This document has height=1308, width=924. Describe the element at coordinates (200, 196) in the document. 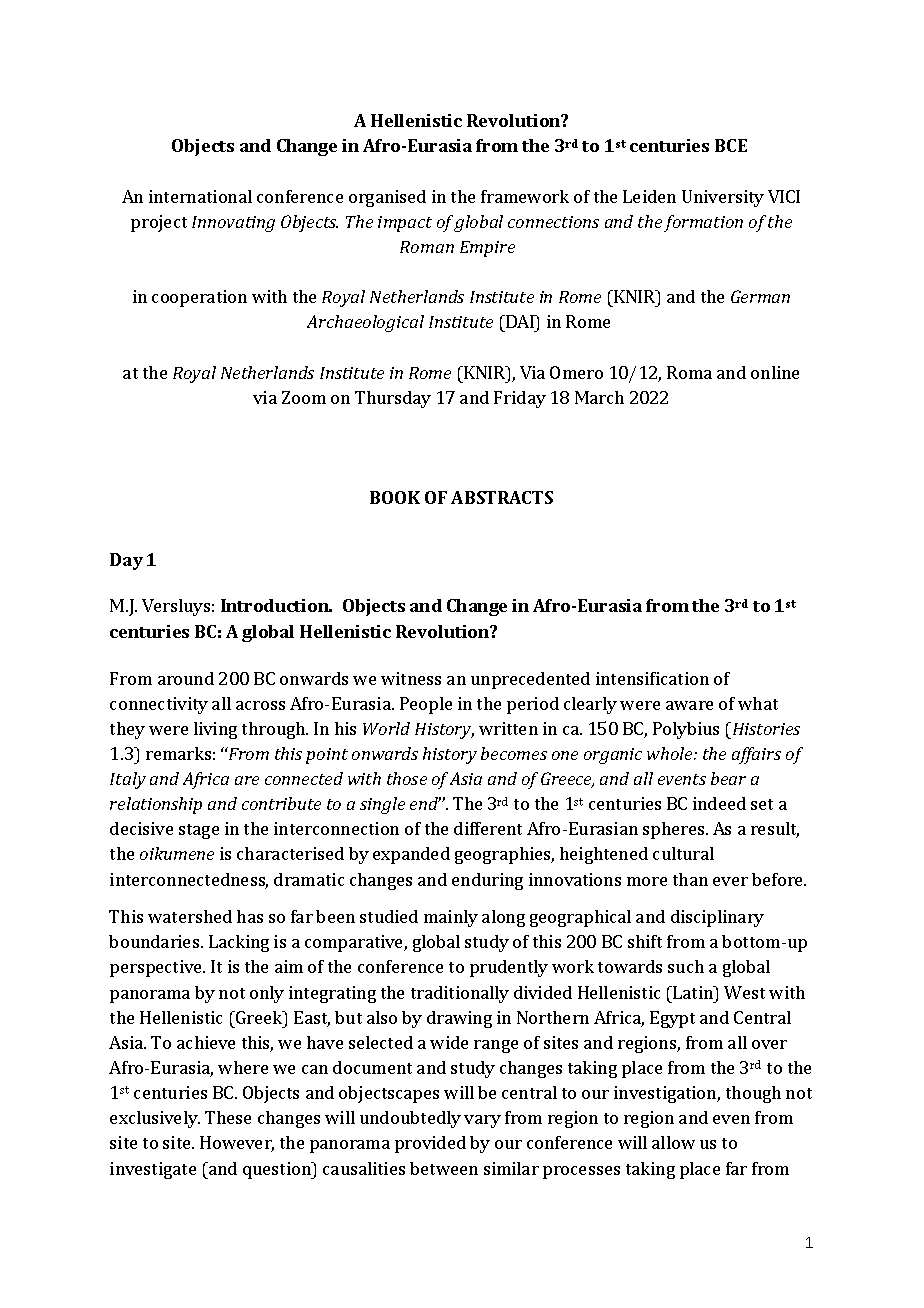

I see `international` at that location.
